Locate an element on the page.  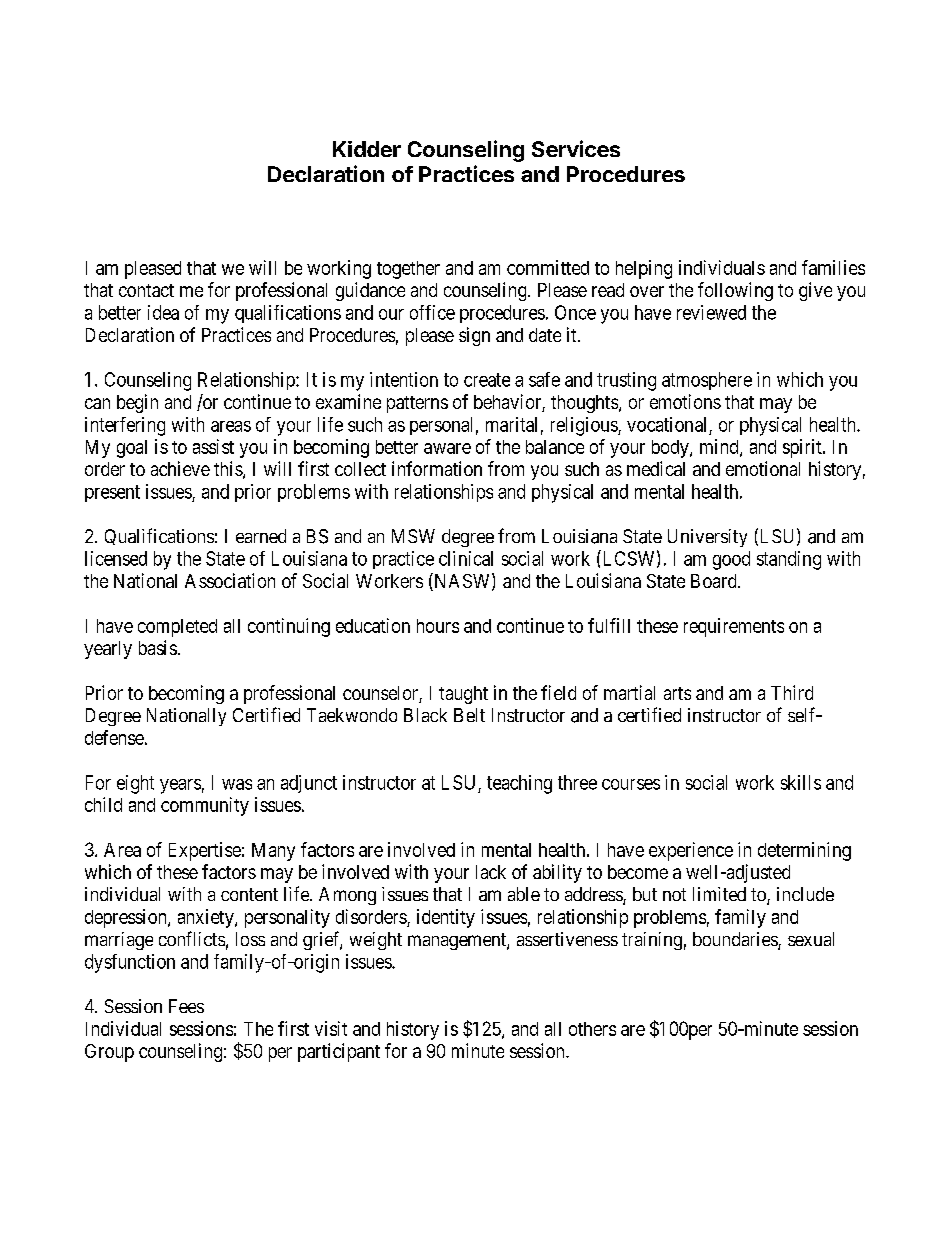
teaching is located at coordinates (519, 784).
